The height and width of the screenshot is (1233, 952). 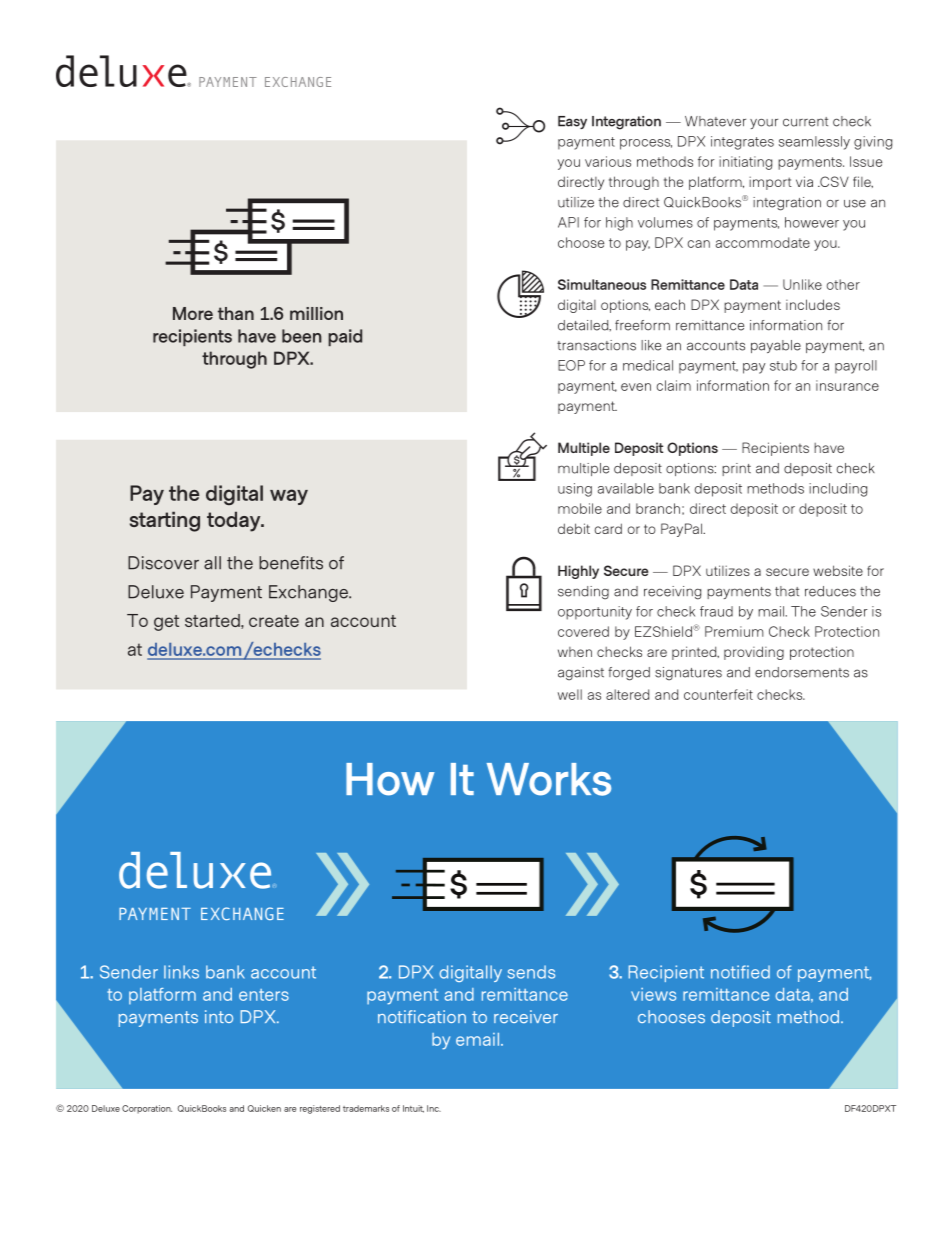 I want to click on Easy, so click(x=572, y=122).
